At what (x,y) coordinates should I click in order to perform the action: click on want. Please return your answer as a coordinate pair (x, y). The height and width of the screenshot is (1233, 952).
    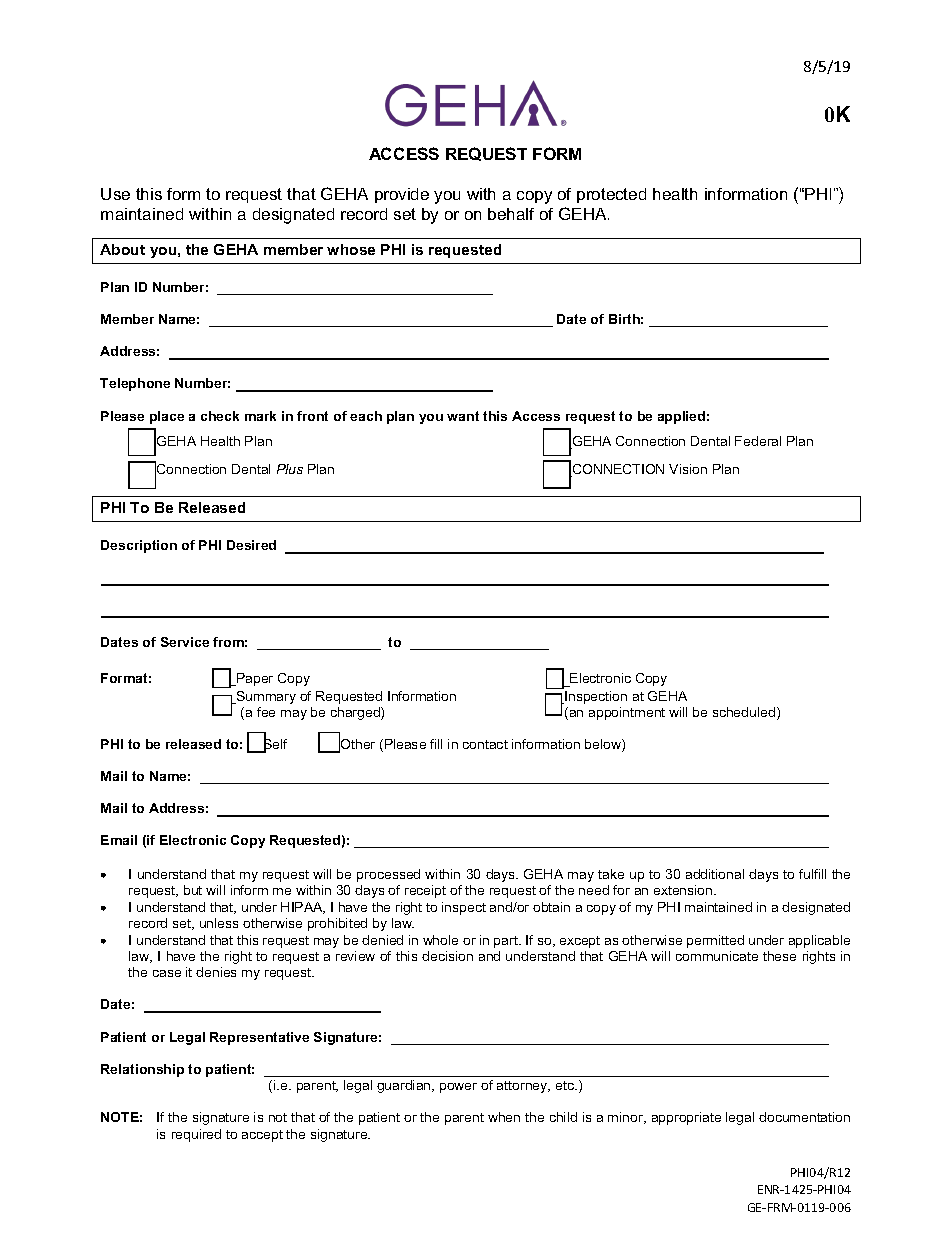
    Looking at the image, I should click on (463, 416).
